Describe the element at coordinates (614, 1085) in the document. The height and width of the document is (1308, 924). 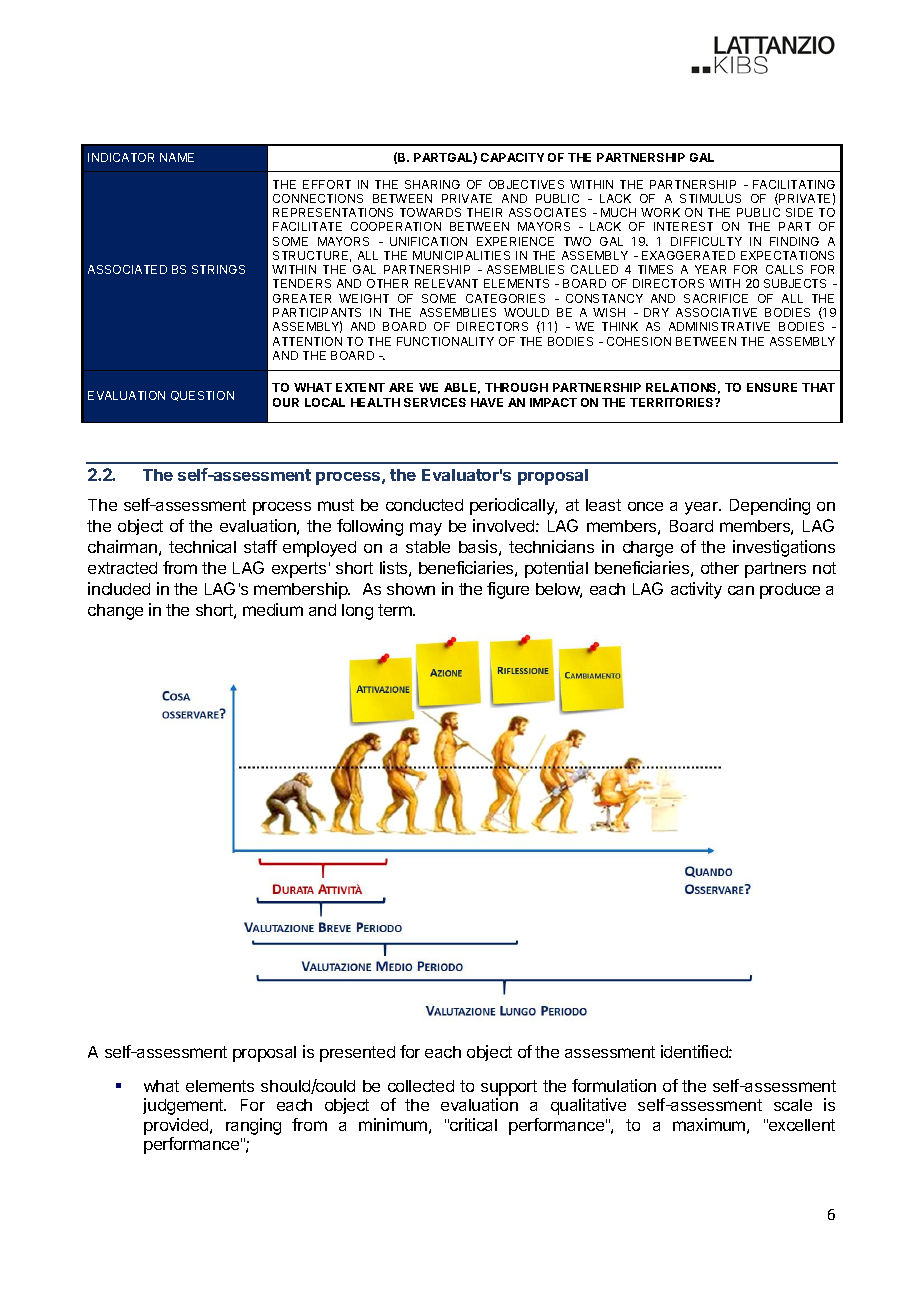
I see `formulation` at that location.
